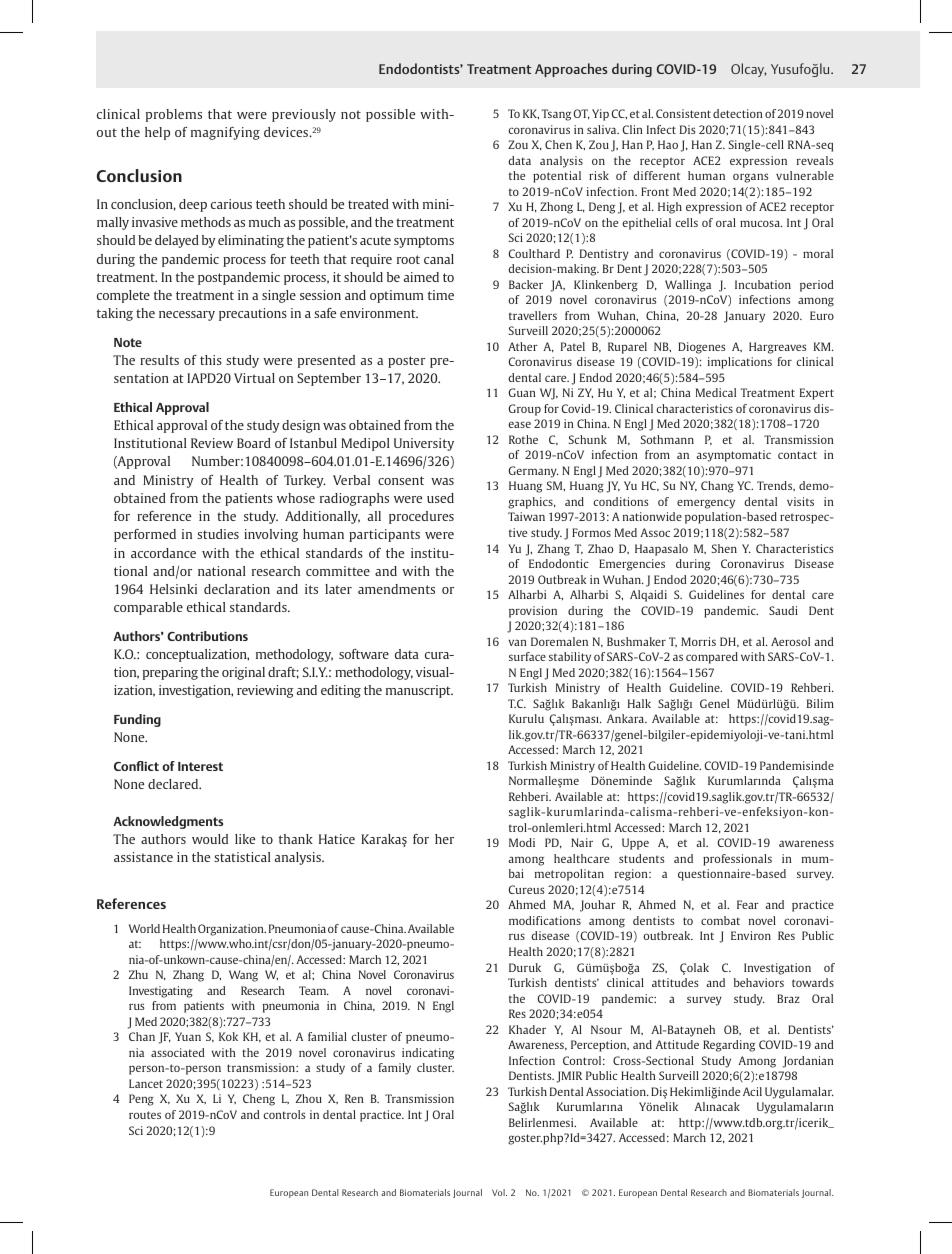  I want to click on used, so click(440, 498).
